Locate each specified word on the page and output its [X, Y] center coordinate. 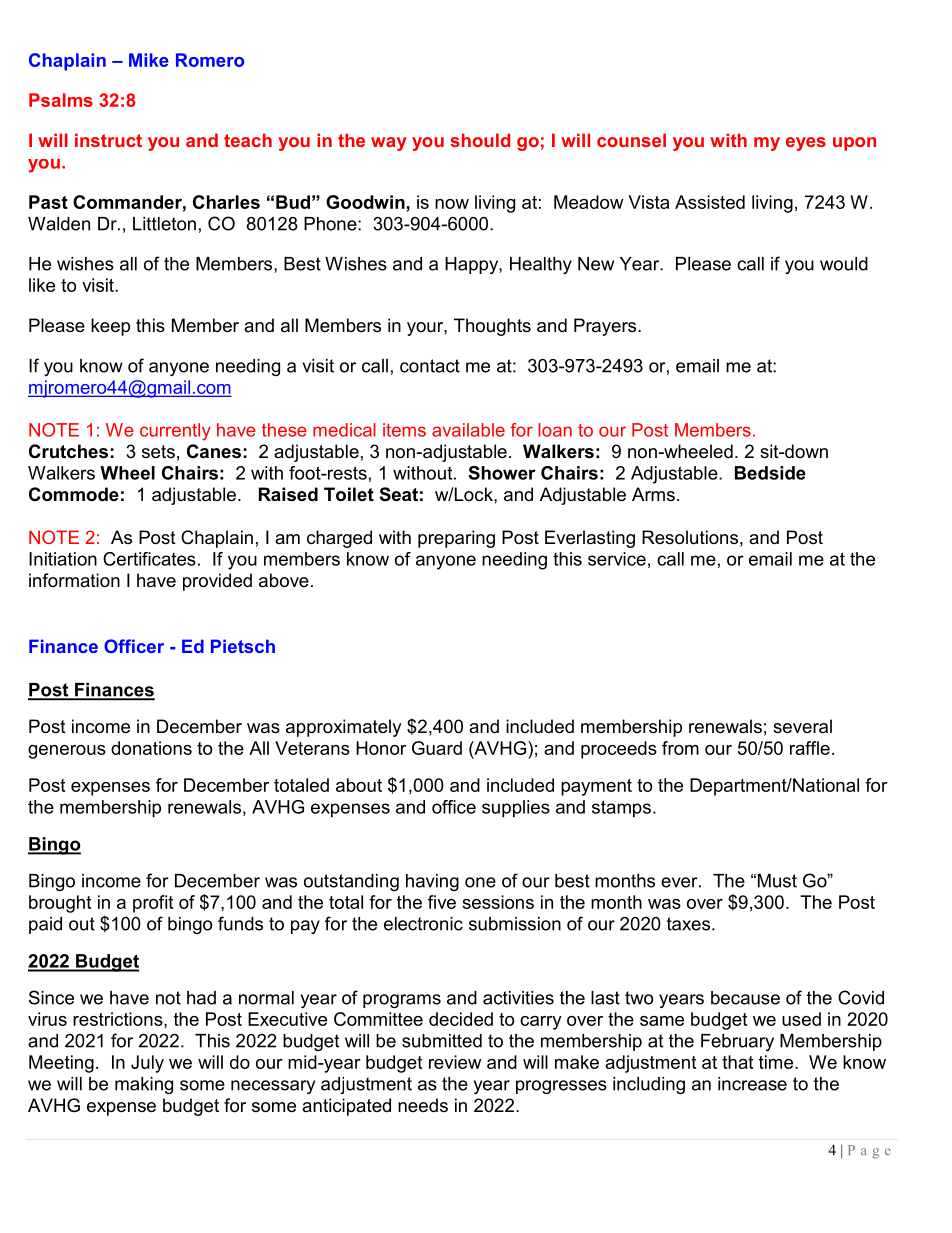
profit [153, 904]
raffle [810, 748]
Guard [437, 748]
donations [151, 748]
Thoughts [492, 327]
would [844, 264]
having [432, 882]
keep [110, 327]
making [144, 1085]
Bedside [770, 473]
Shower [502, 473]
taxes [690, 924]
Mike [149, 60]
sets [158, 452]
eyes [806, 144]
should [480, 140]
